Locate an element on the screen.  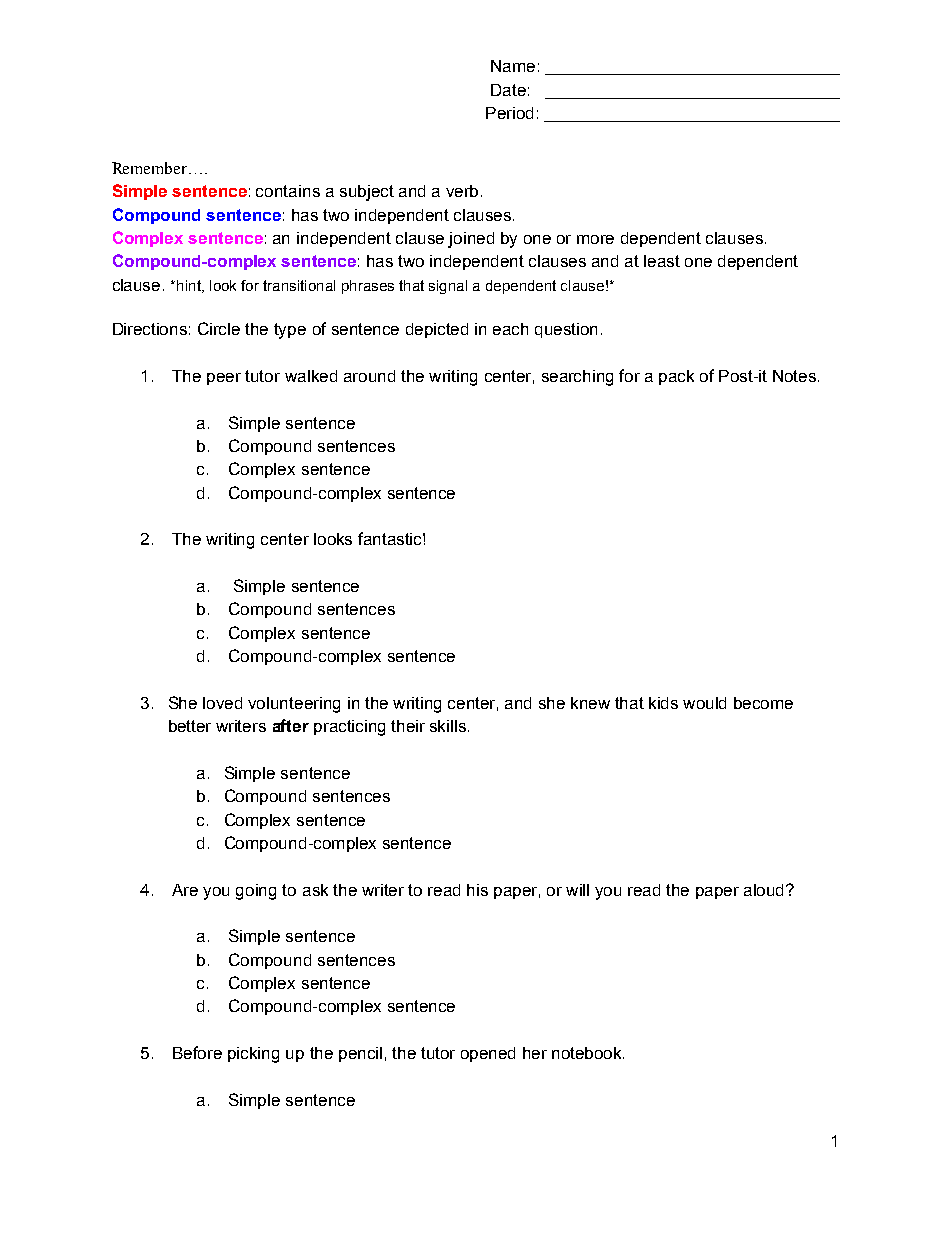
Date is located at coordinates (508, 90).
